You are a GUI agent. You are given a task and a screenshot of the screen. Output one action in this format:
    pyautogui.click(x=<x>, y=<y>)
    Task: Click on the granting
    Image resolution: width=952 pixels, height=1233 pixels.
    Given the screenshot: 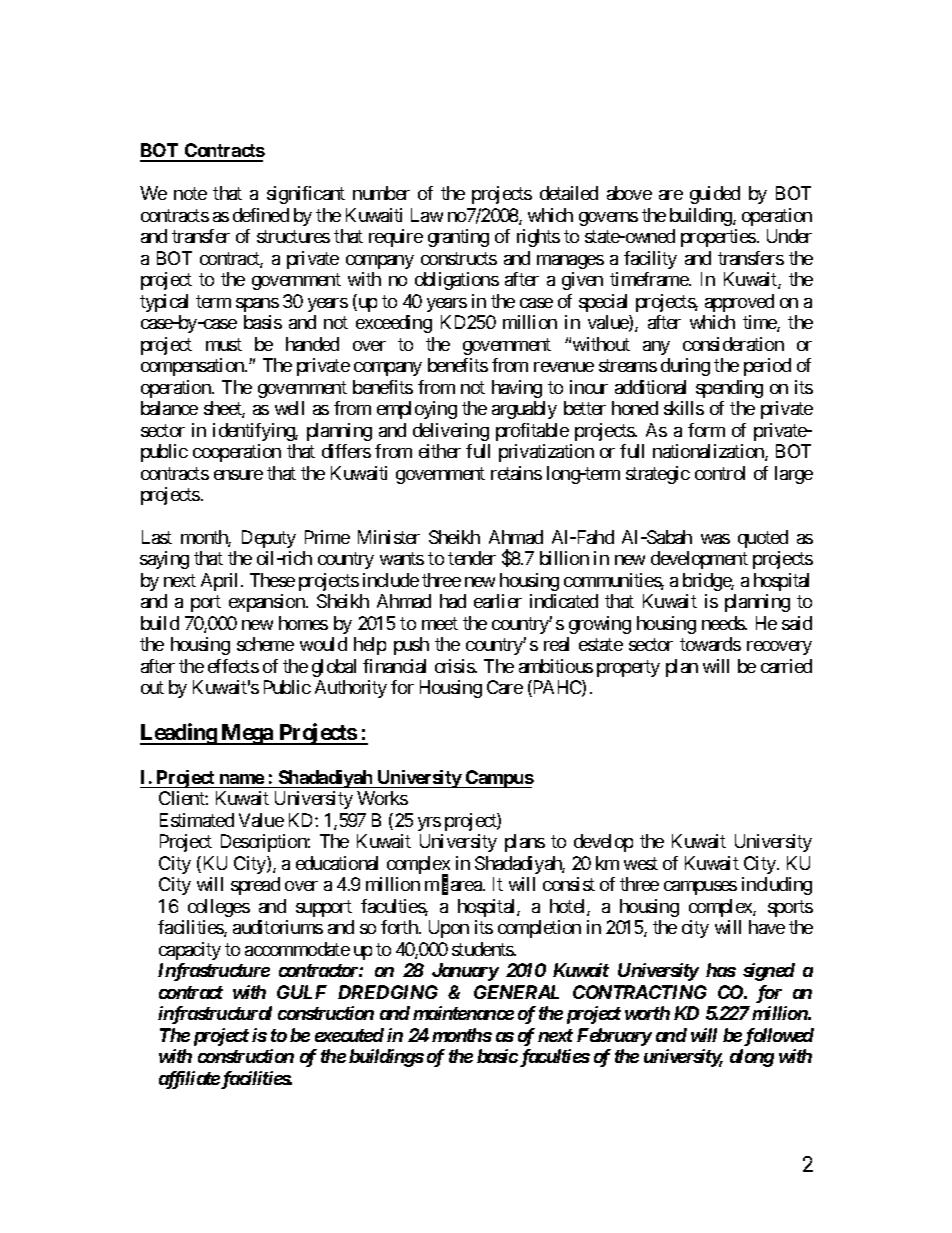 What is the action you would take?
    pyautogui.click(x=458, y=238)
